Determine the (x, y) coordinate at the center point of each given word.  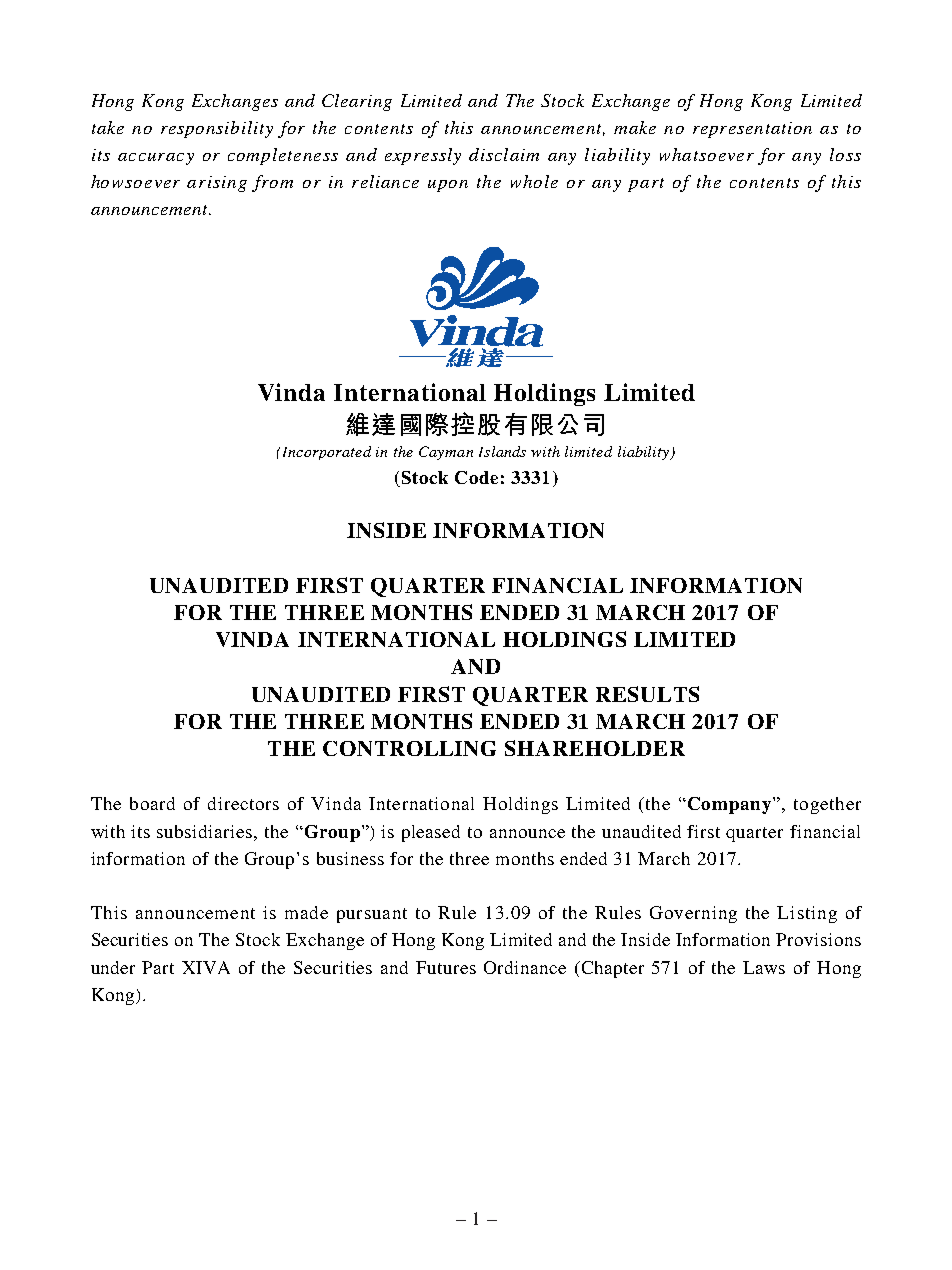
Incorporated (325, 453)
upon (448, 186)
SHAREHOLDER (595, 748)
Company (728, 805)
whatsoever (707, 154)
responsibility (217, 129)
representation (752, 130)
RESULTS (647, 694)
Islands (502, 451)
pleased (431, 833)
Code (476, 477)
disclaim (504, 154)
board (152, 803)
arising (217, 184)
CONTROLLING (409, 748)
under (113, 967)
